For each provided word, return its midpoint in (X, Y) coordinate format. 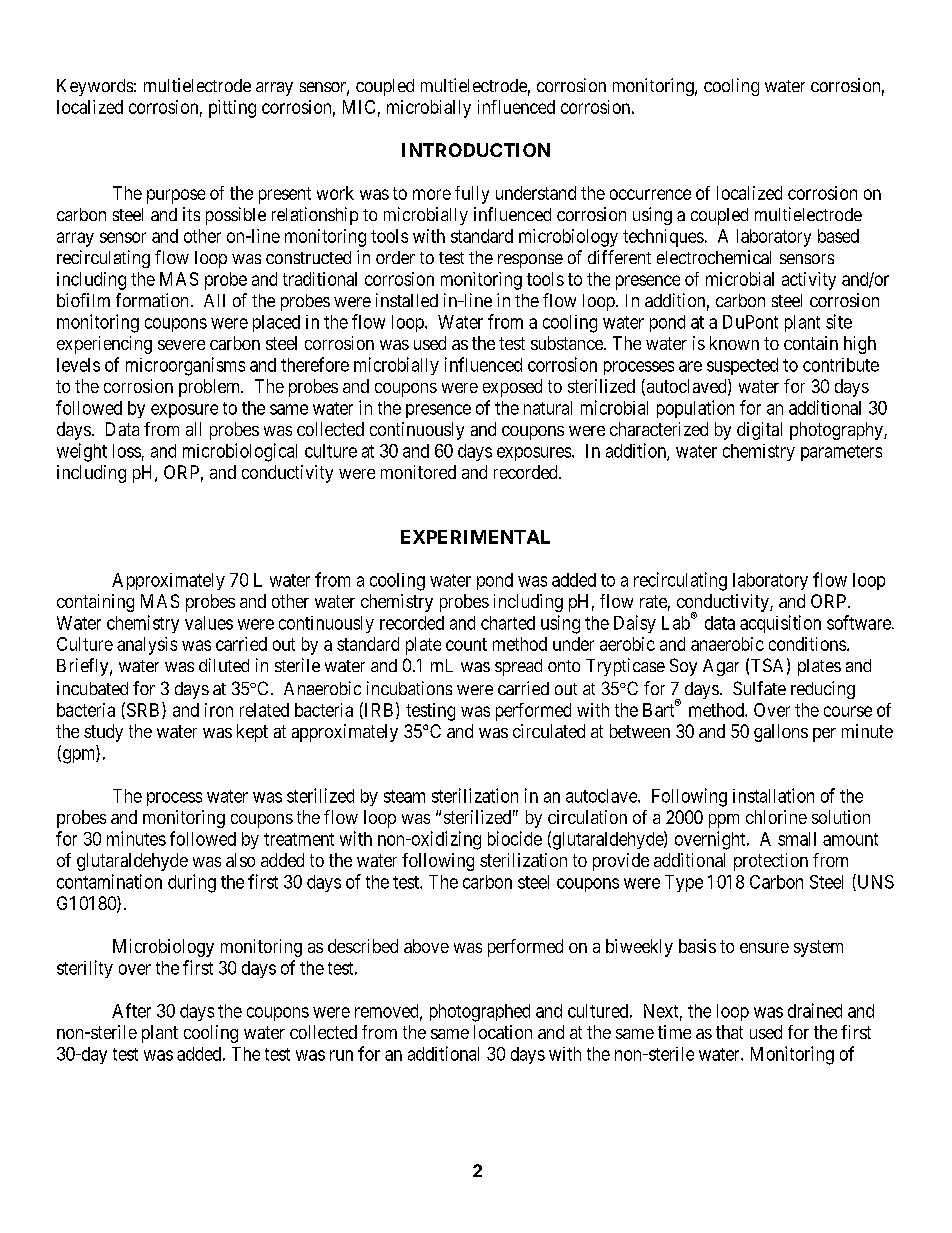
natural (548, 408)
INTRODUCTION (476, 150)
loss (127, 451)
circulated (549, 731)
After (131, 1010)
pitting (232, 109)
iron (219, 710)
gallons (781, 733)
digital (759, 431)
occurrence (650, 194)
